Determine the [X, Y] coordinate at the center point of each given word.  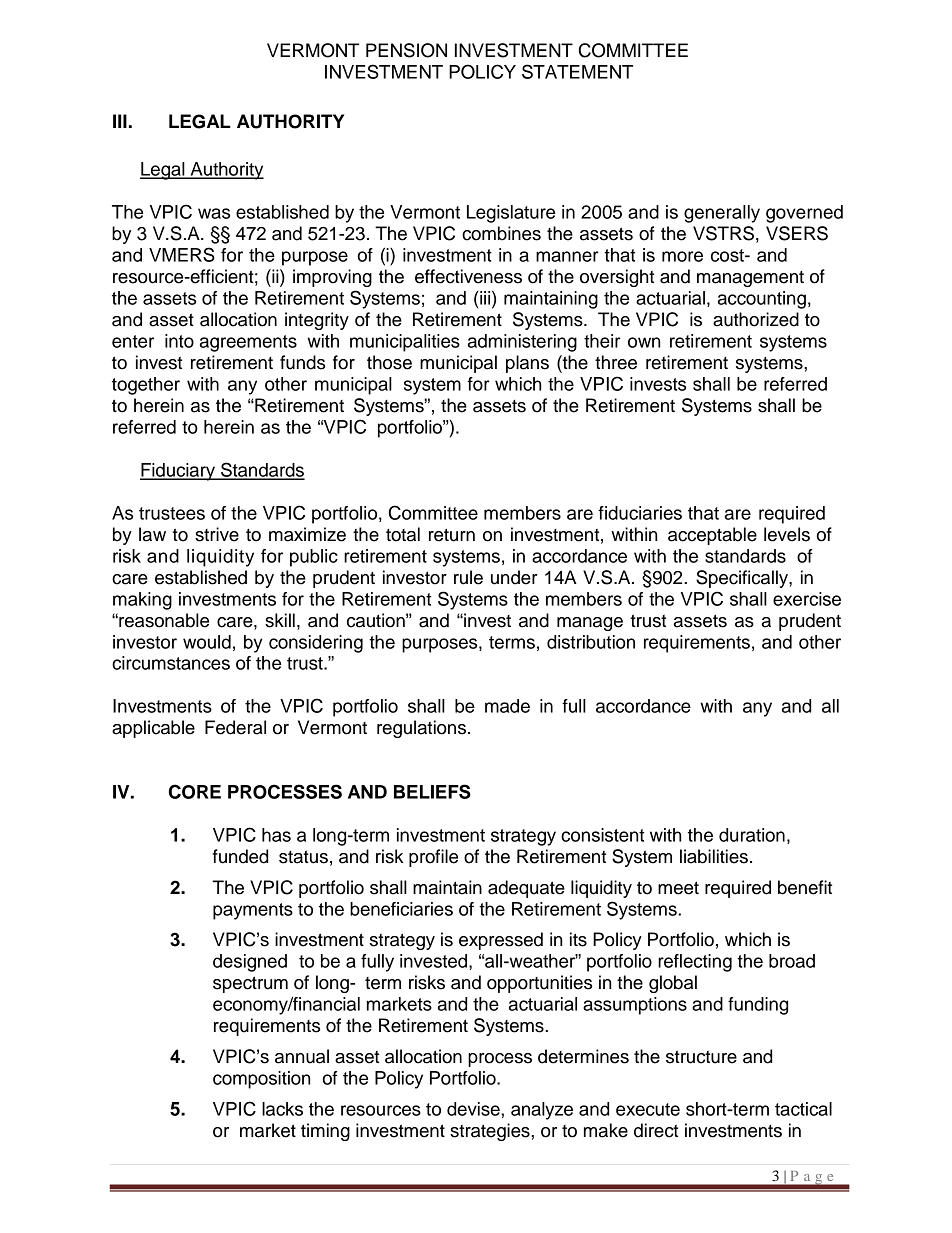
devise [474, 1109]
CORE [195, 791]
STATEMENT [577, 71]
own [644, 342]
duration [752, 835]
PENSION [406, 50]
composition [261, 1080]
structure [701, 1057]
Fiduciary [178, 472]
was [214, 213]
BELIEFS [432, 791]
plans [527, 364]
